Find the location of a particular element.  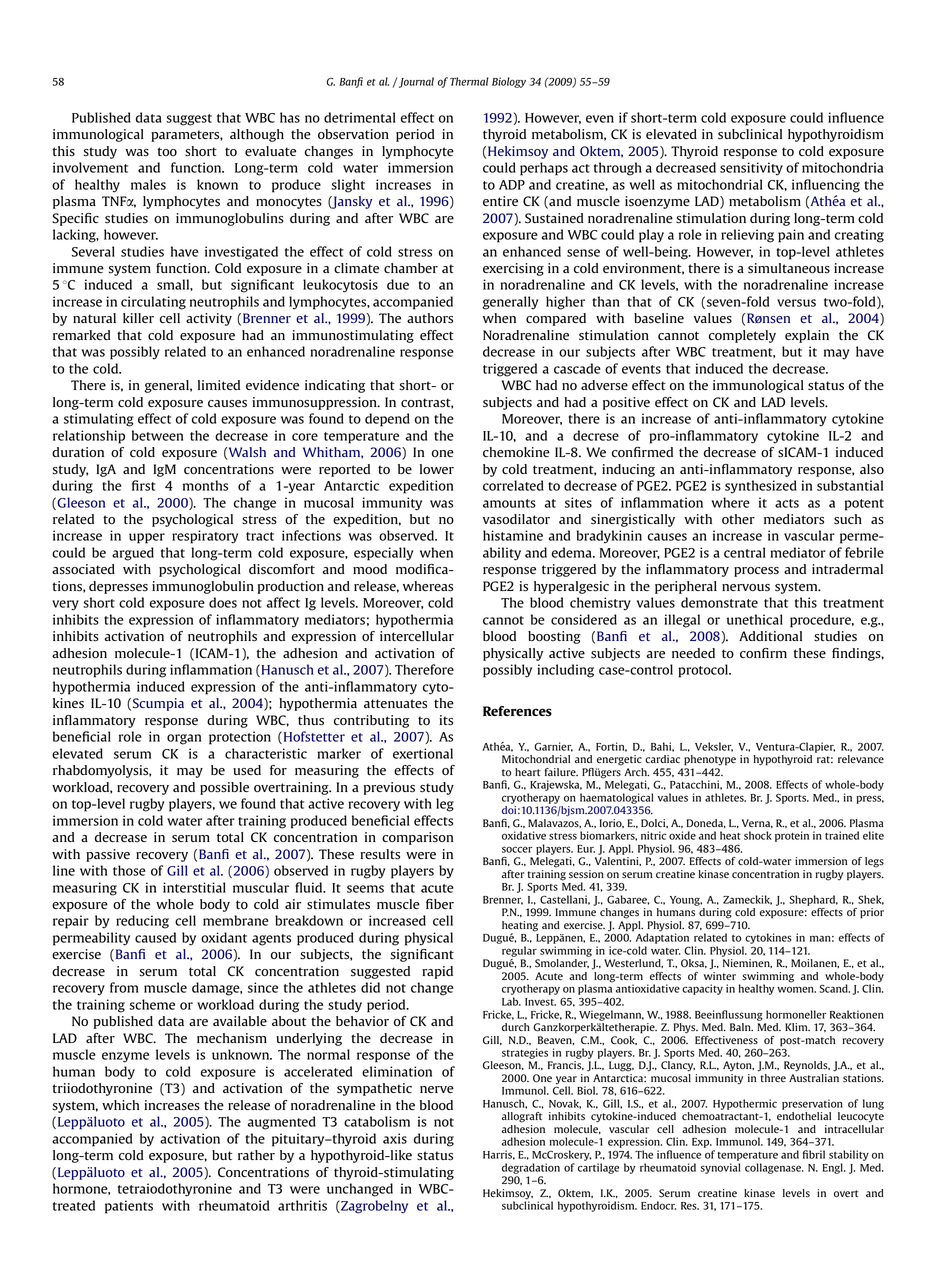

Thermal is located at coordinates (469, 81).
